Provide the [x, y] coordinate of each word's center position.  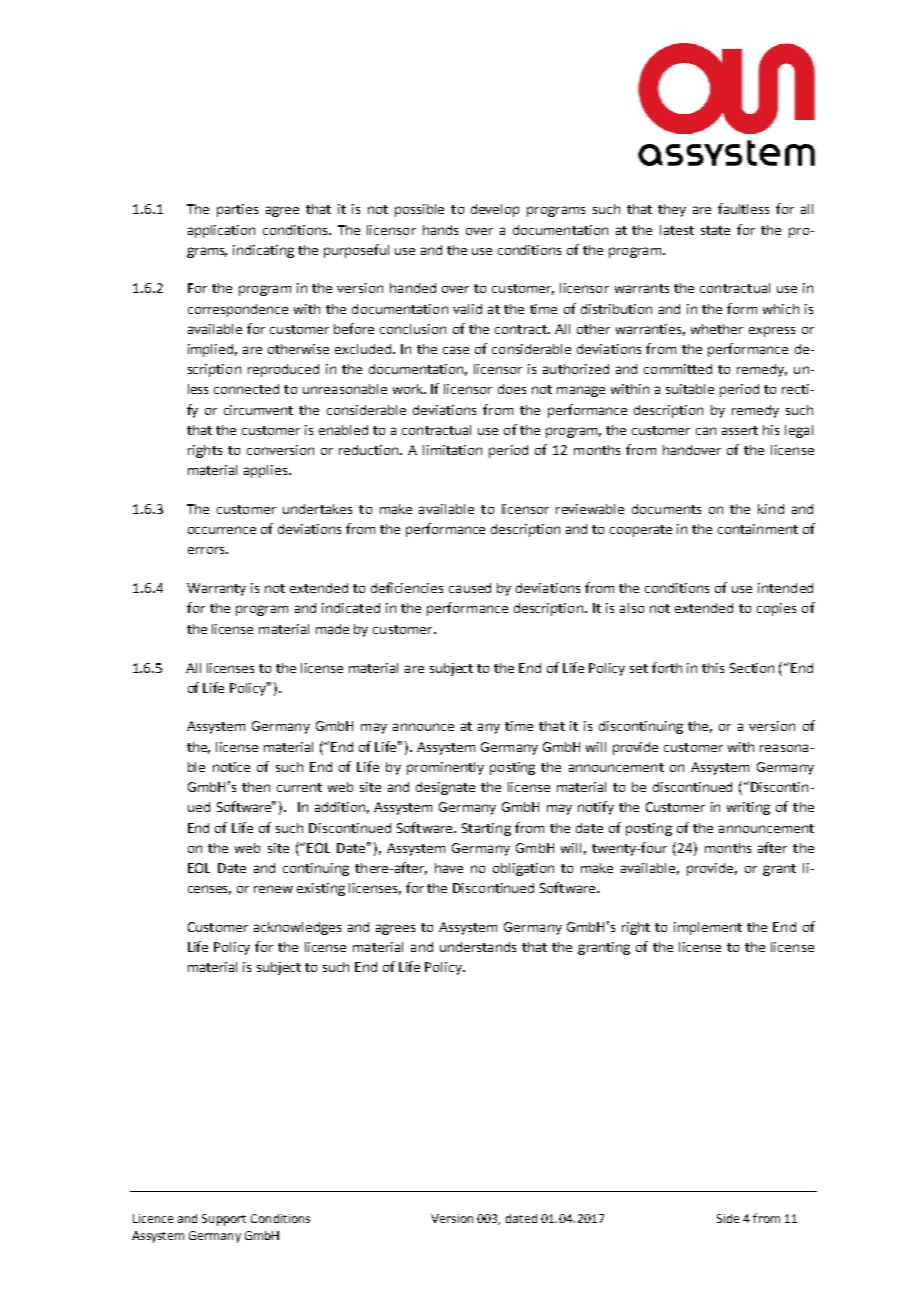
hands [440, 230]
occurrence [222, 530]
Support [224, 1220]
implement [708, 928]
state [715, 230]
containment [758, 529]
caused [470, 588]
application [221, 231]
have [449, 868]
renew [273, 889]
